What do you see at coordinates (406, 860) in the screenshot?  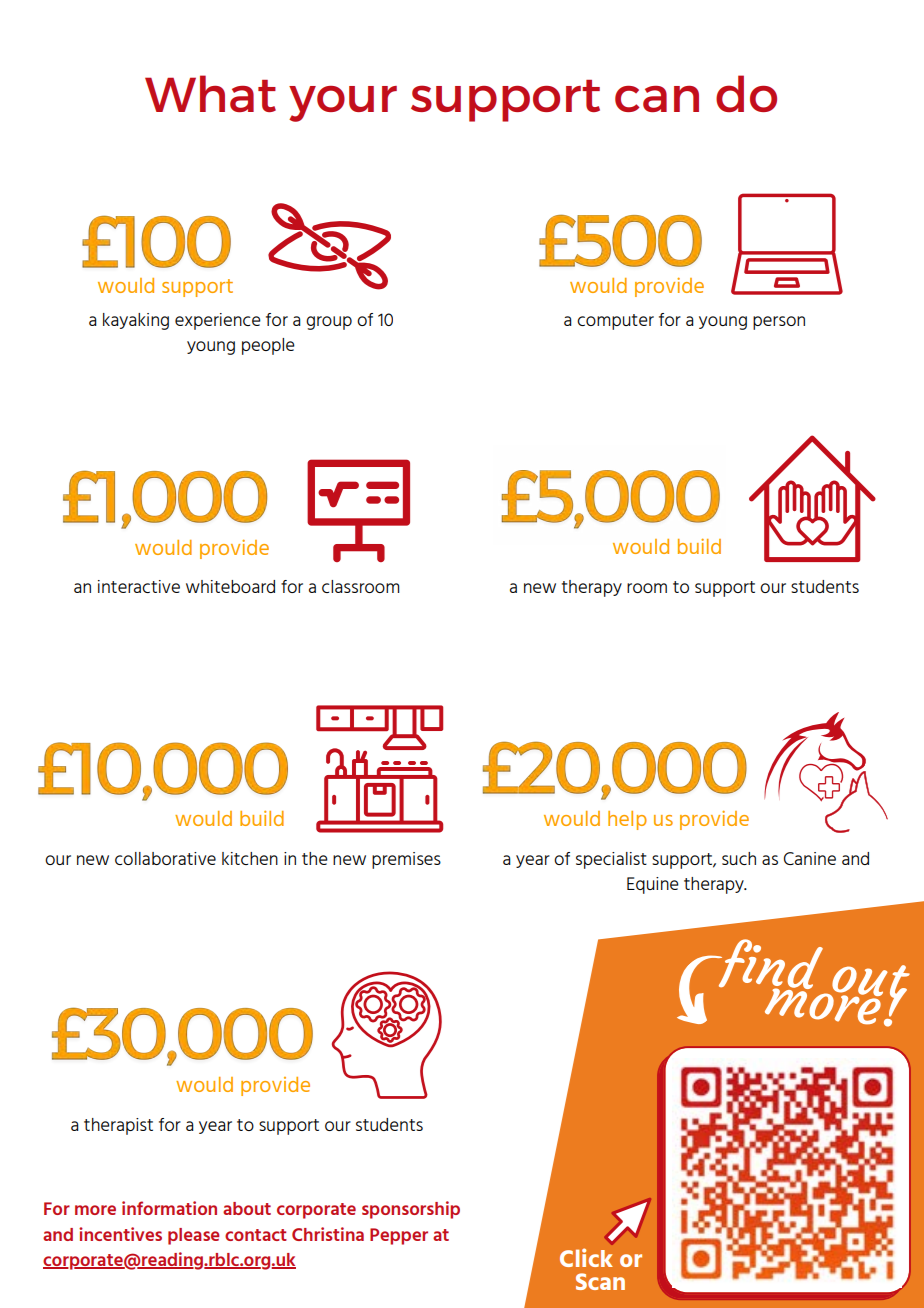 I see `premises` at bounding box center [406, 860].
